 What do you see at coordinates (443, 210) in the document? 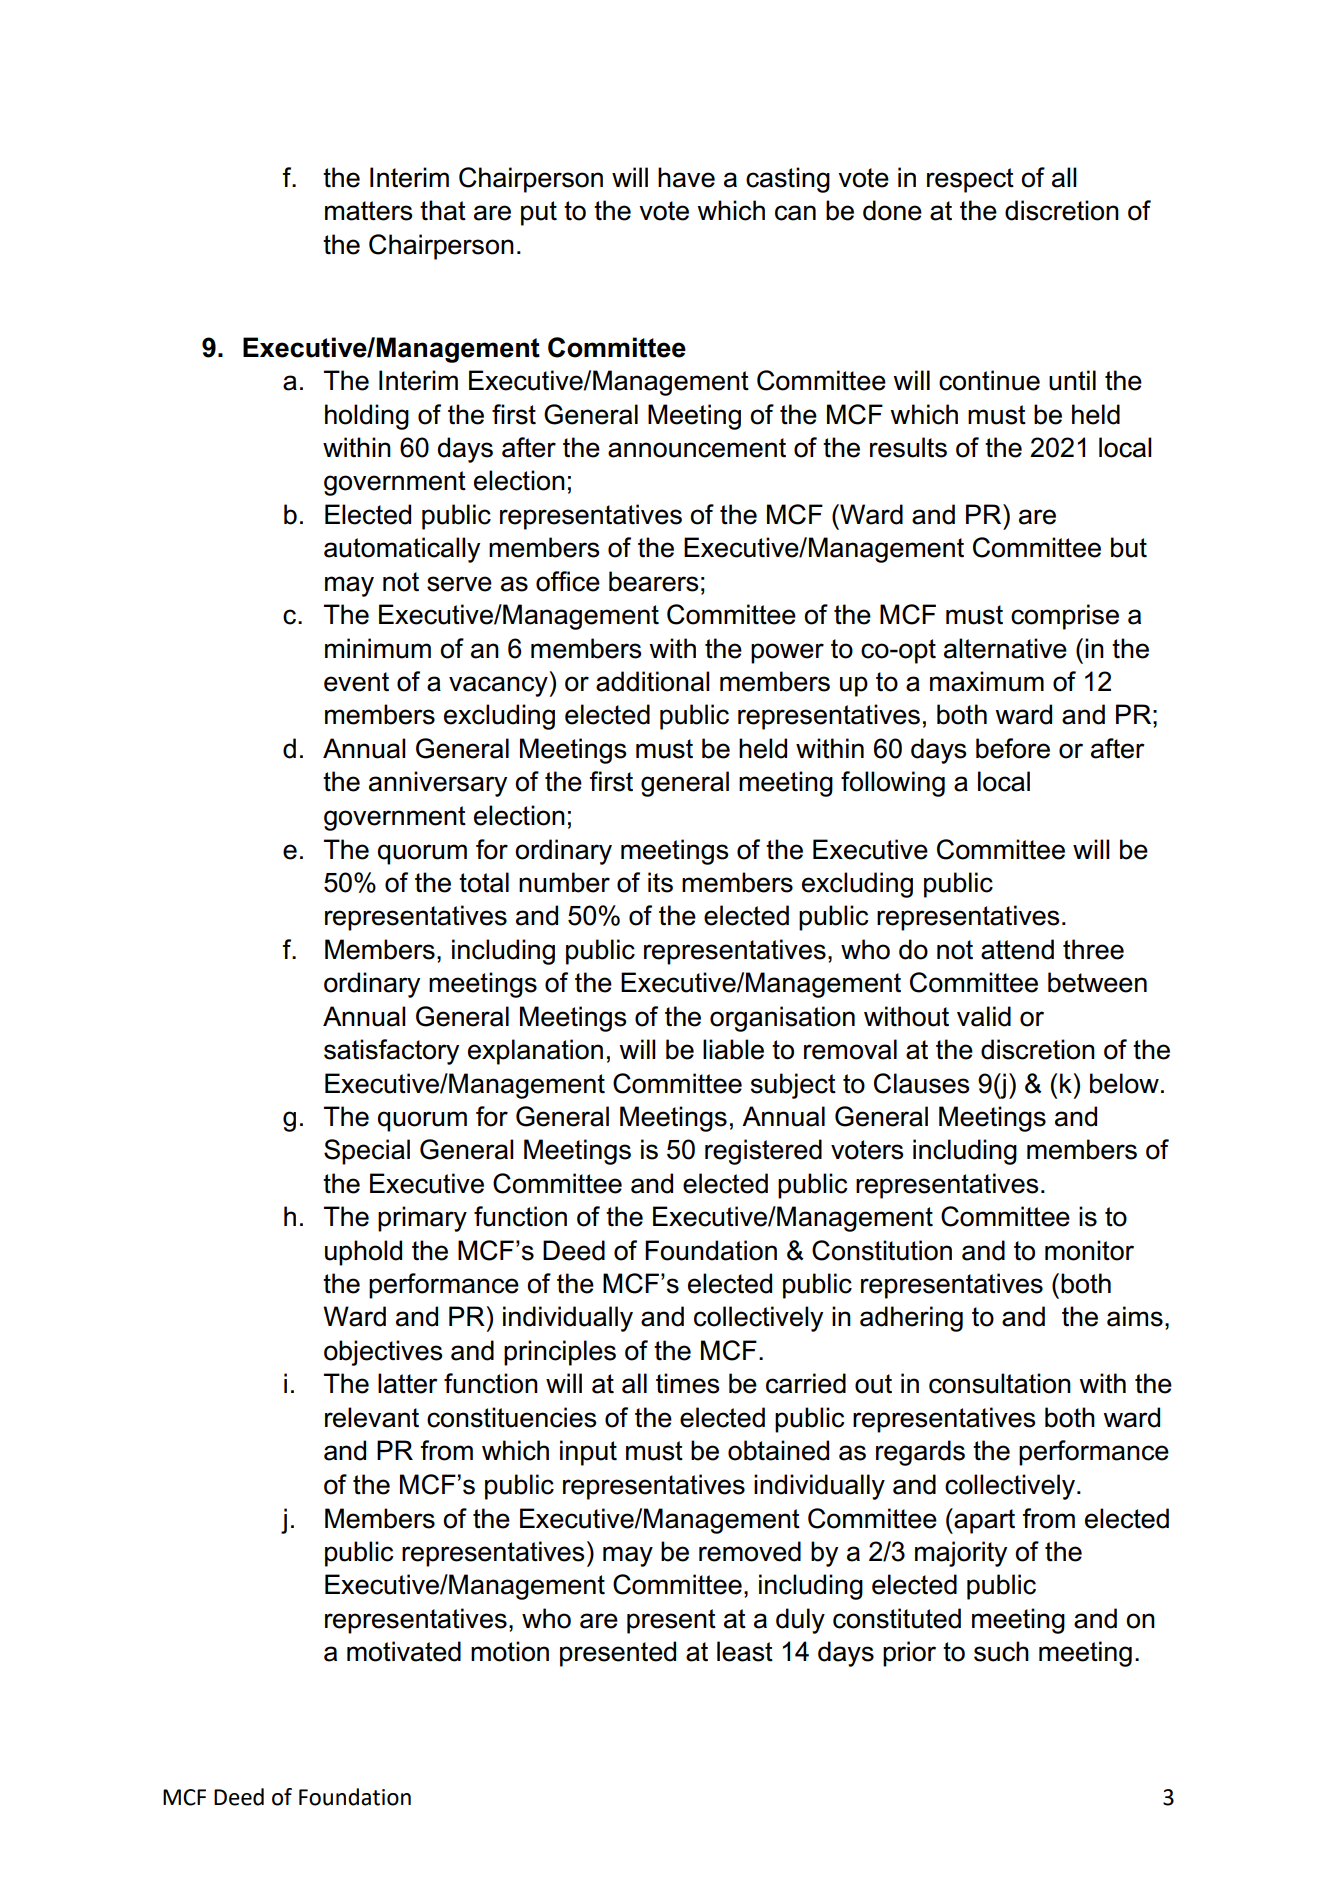
I see `that` at bounding box center [443, 210].
